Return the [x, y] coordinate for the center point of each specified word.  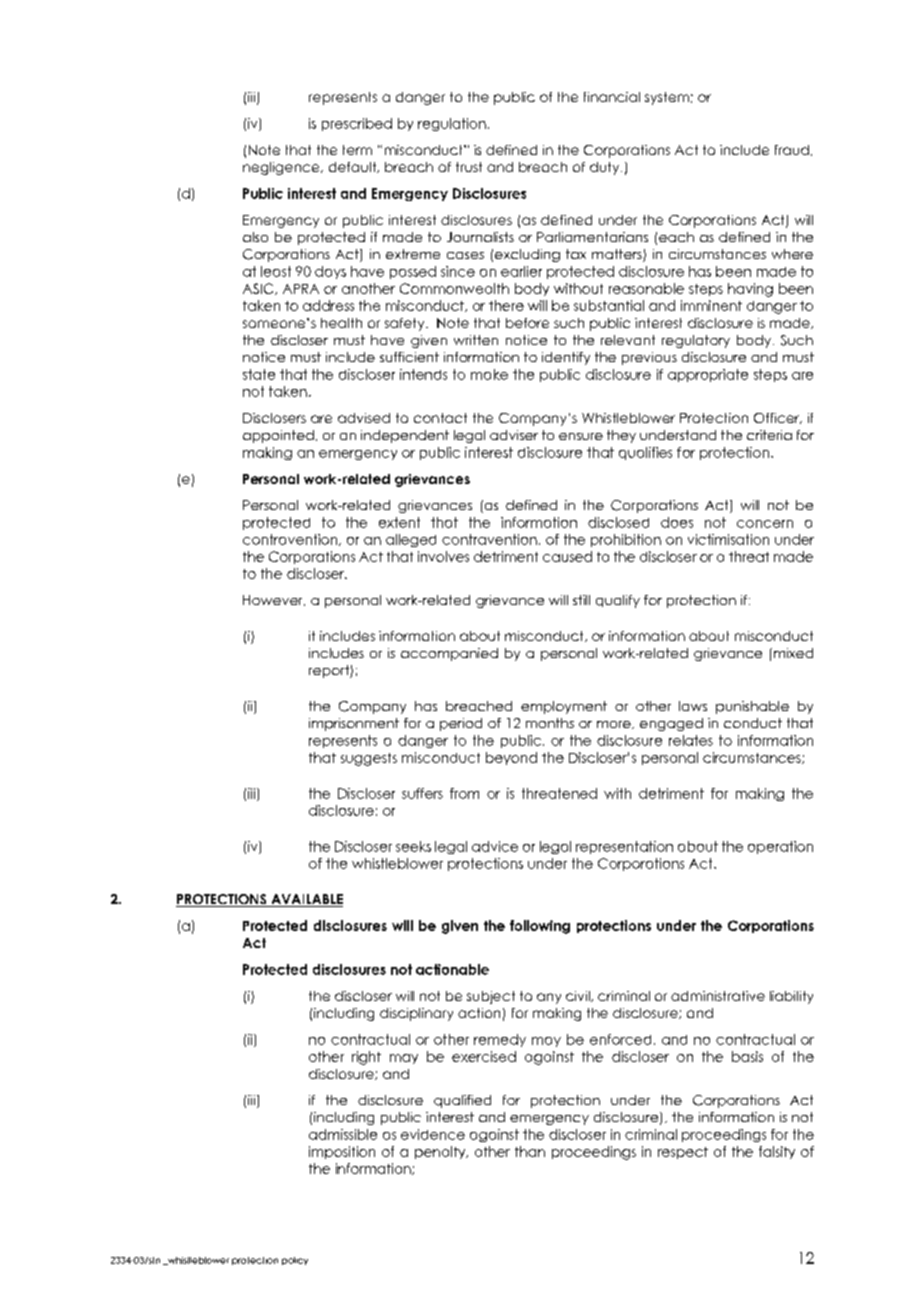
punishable [752, 707]
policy [295, 1261]
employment [564, 707]
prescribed [357, 124]
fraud [792, 150]
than [530, 1151]
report [330, 671]
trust [469, 167]
